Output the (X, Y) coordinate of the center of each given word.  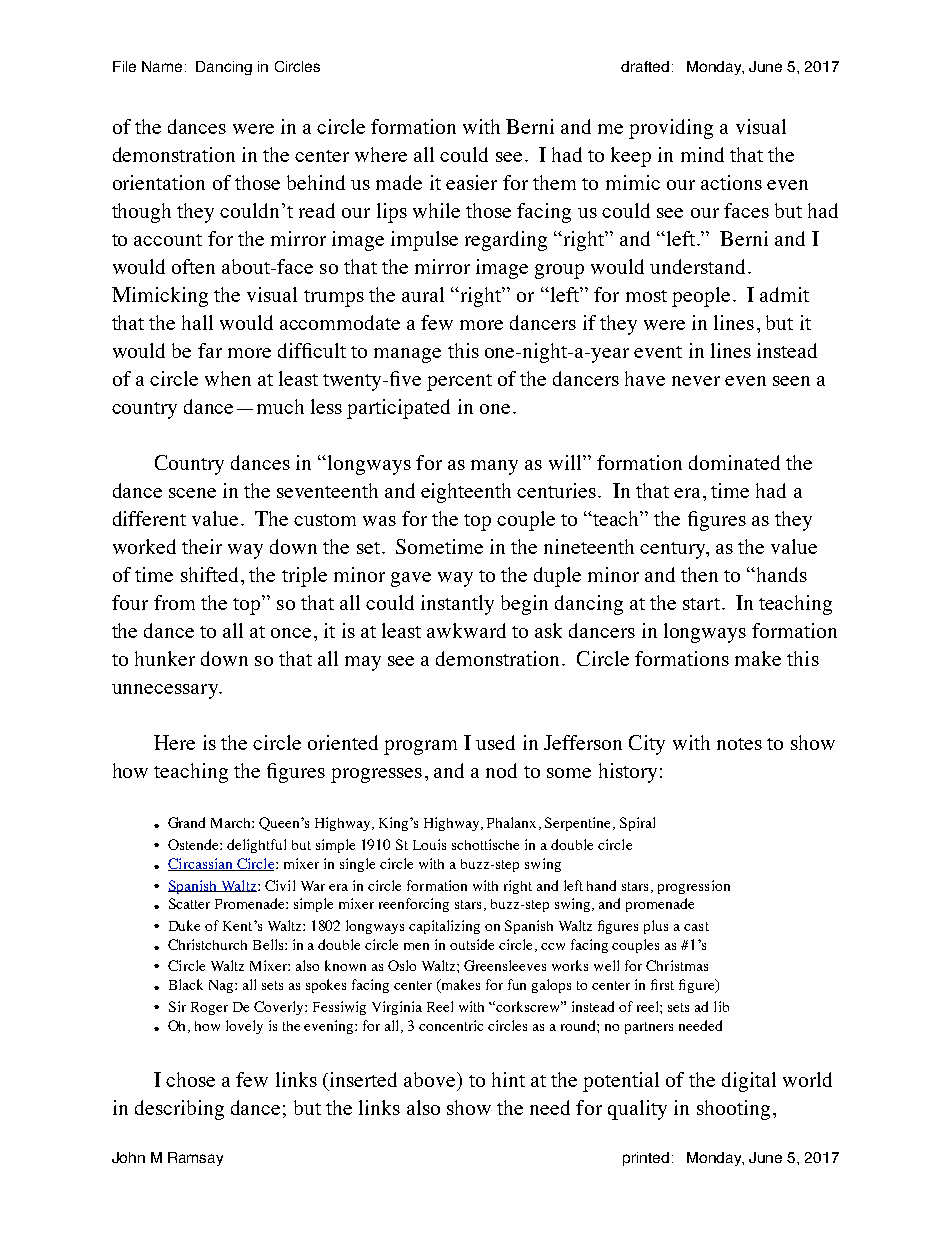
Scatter (189, 903)
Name (162, 66)
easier (471, 182)
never (696, 381)
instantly (457, 605)
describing (179, 1110)
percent (459, 382)
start (701, 604)
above (431, 1079)
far (210, 350)
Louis (429, 844)
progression (694, 887)
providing (671, 129)
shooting (733, 1110)
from (174, 602)
